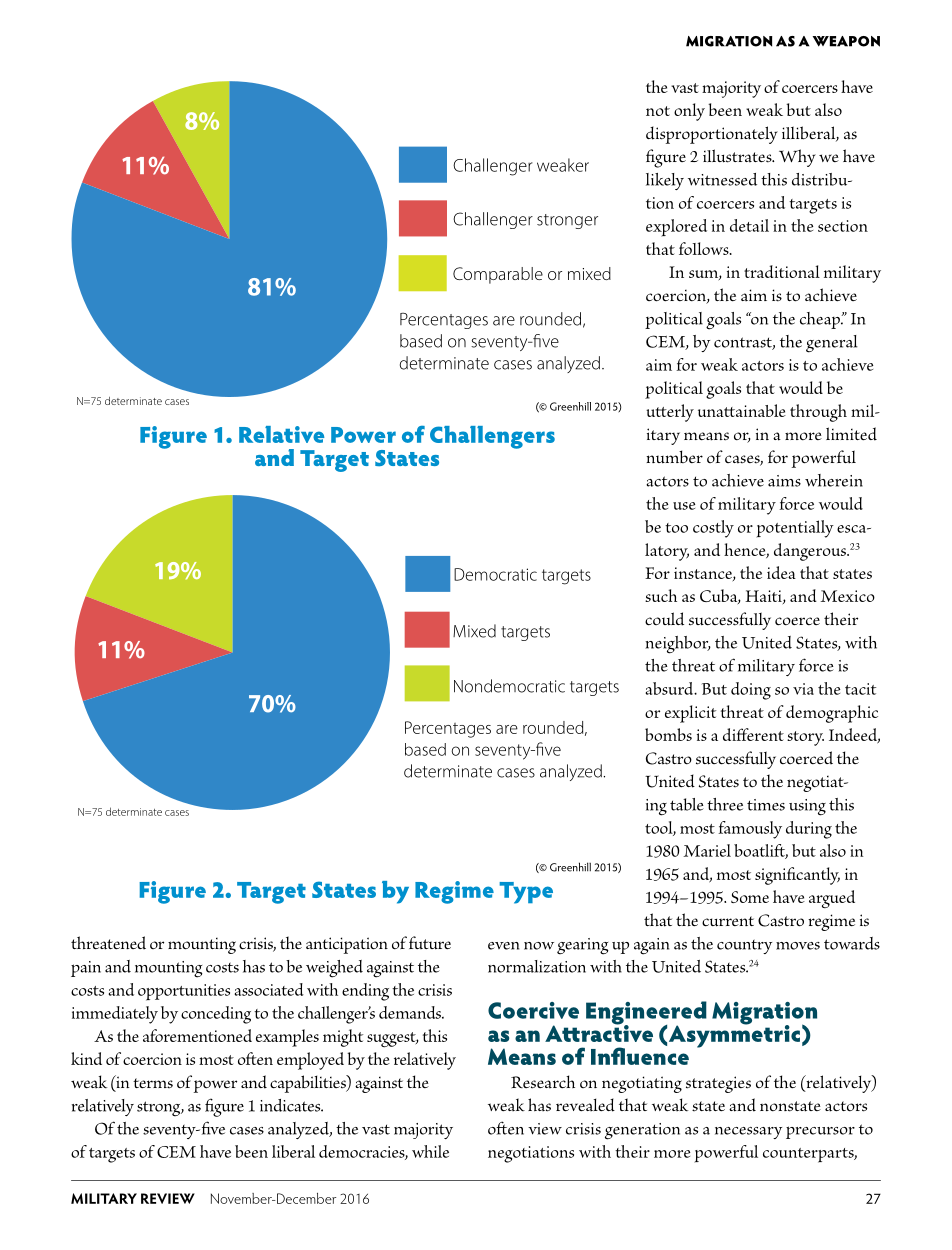 The width and height of the screenshot is (952, 1250). What do you see at coordinates (153, 1083) in the screenshot?
I see `terms` at bounding box center [153, 1083].
